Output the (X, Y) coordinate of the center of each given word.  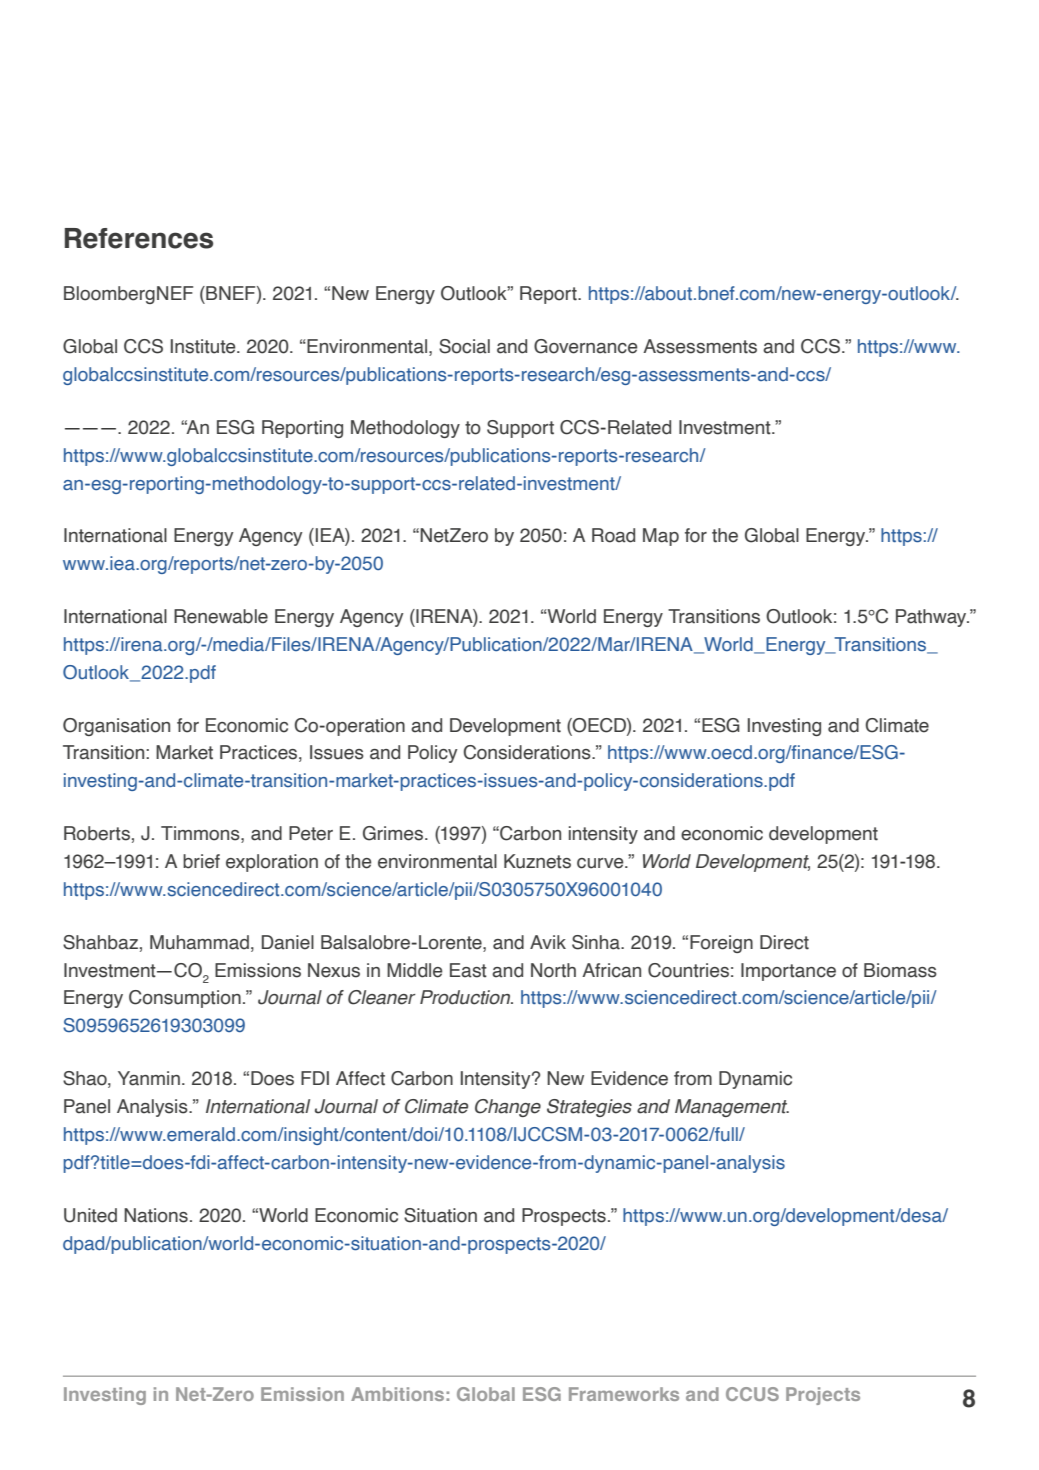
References (139, 238)
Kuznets (537, 861)
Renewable (221, 616)
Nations (156, 1215)
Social (464, 346)
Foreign (721, 944)
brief (201, 861)
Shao (86, 1079)
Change (508, 1108)
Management (732, 1108)
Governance (586, 346)
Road (613, 535)
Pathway (932, 618)
